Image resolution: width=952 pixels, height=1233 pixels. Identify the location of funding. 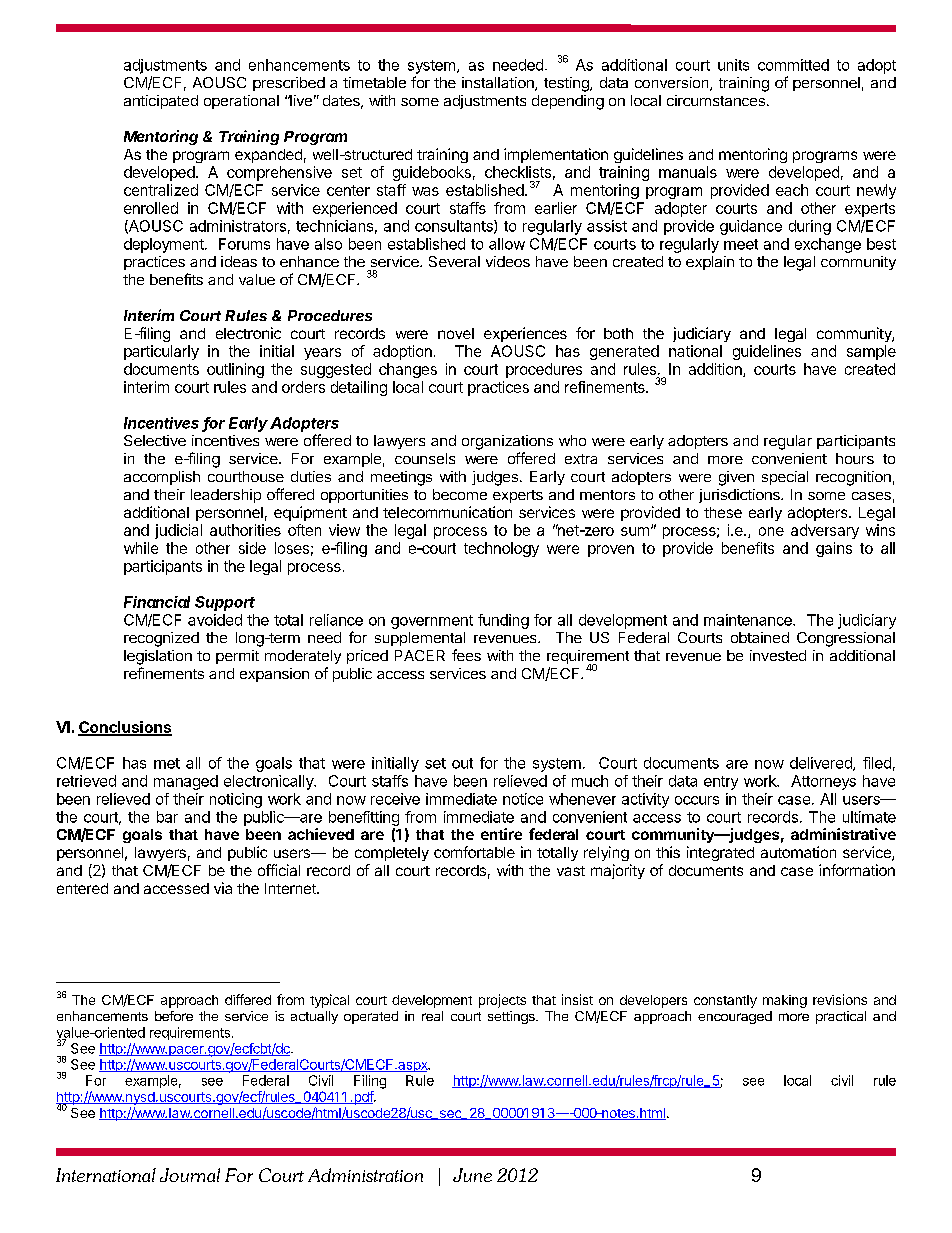
(503, 621).
